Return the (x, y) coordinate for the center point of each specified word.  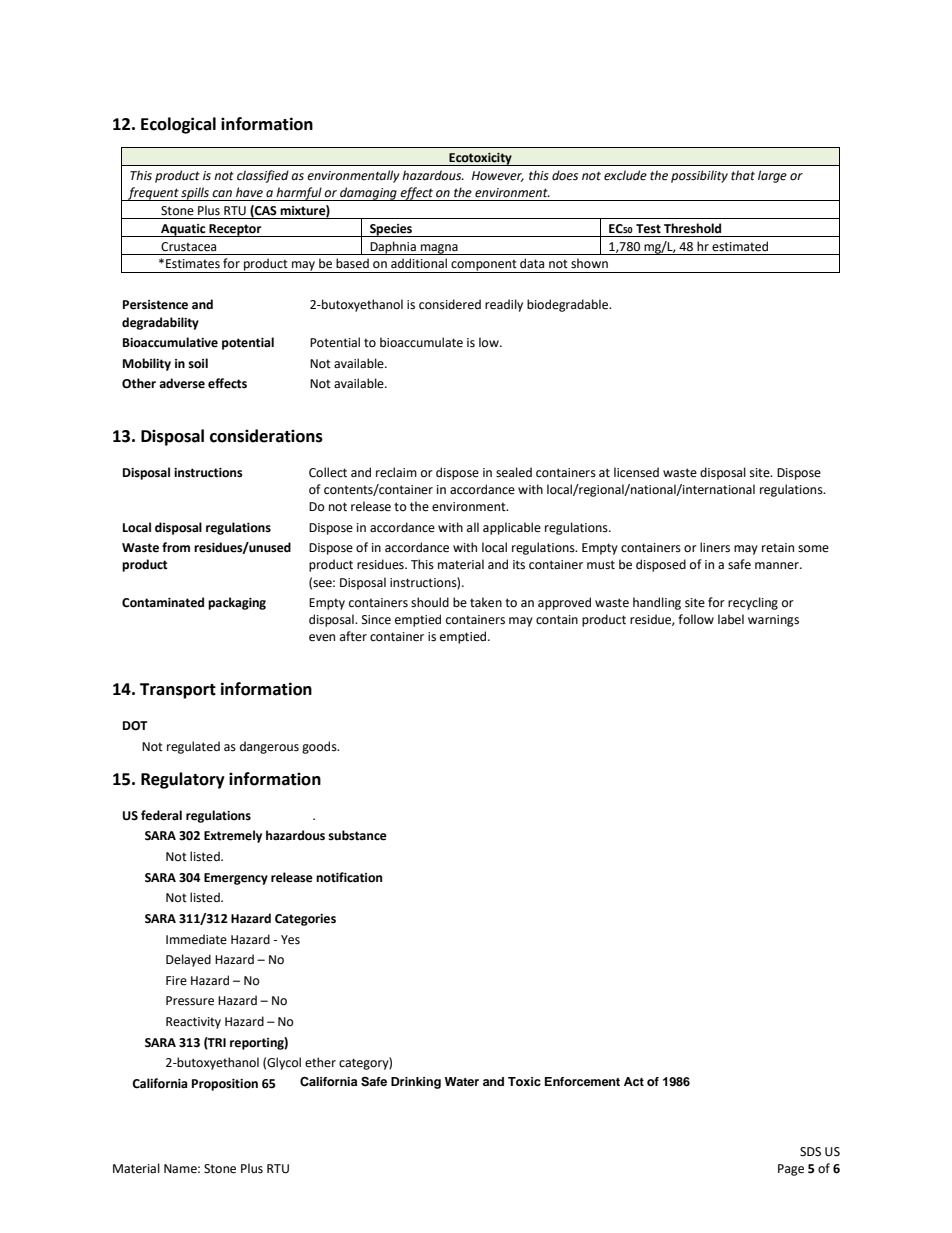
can (222, 193)
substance (357, 835)
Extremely (233, 836)
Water (462, 1081)
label (731, 619)
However (498, 176)
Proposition (225, 1085)
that (743, 175)
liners (715, 547)
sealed (514, 472)
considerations (266, 436)
